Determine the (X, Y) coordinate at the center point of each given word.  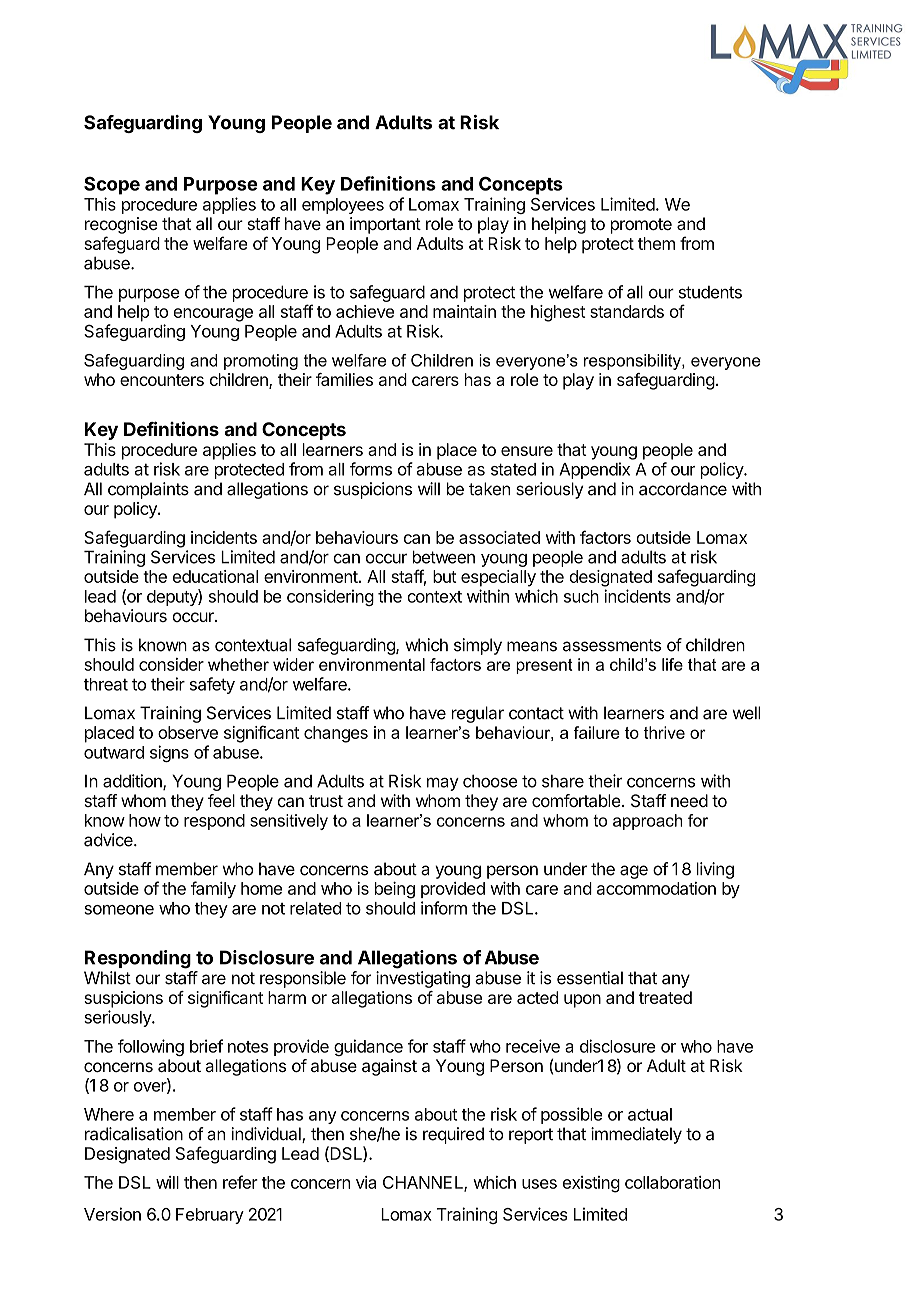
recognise (121, 225)
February (210, 1216)
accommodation (656, 888)
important (385, 225)
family (213, 889)
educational (215, 576)
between (444, 557)
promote (641, 226)
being (395, 890)
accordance (683, 489)
